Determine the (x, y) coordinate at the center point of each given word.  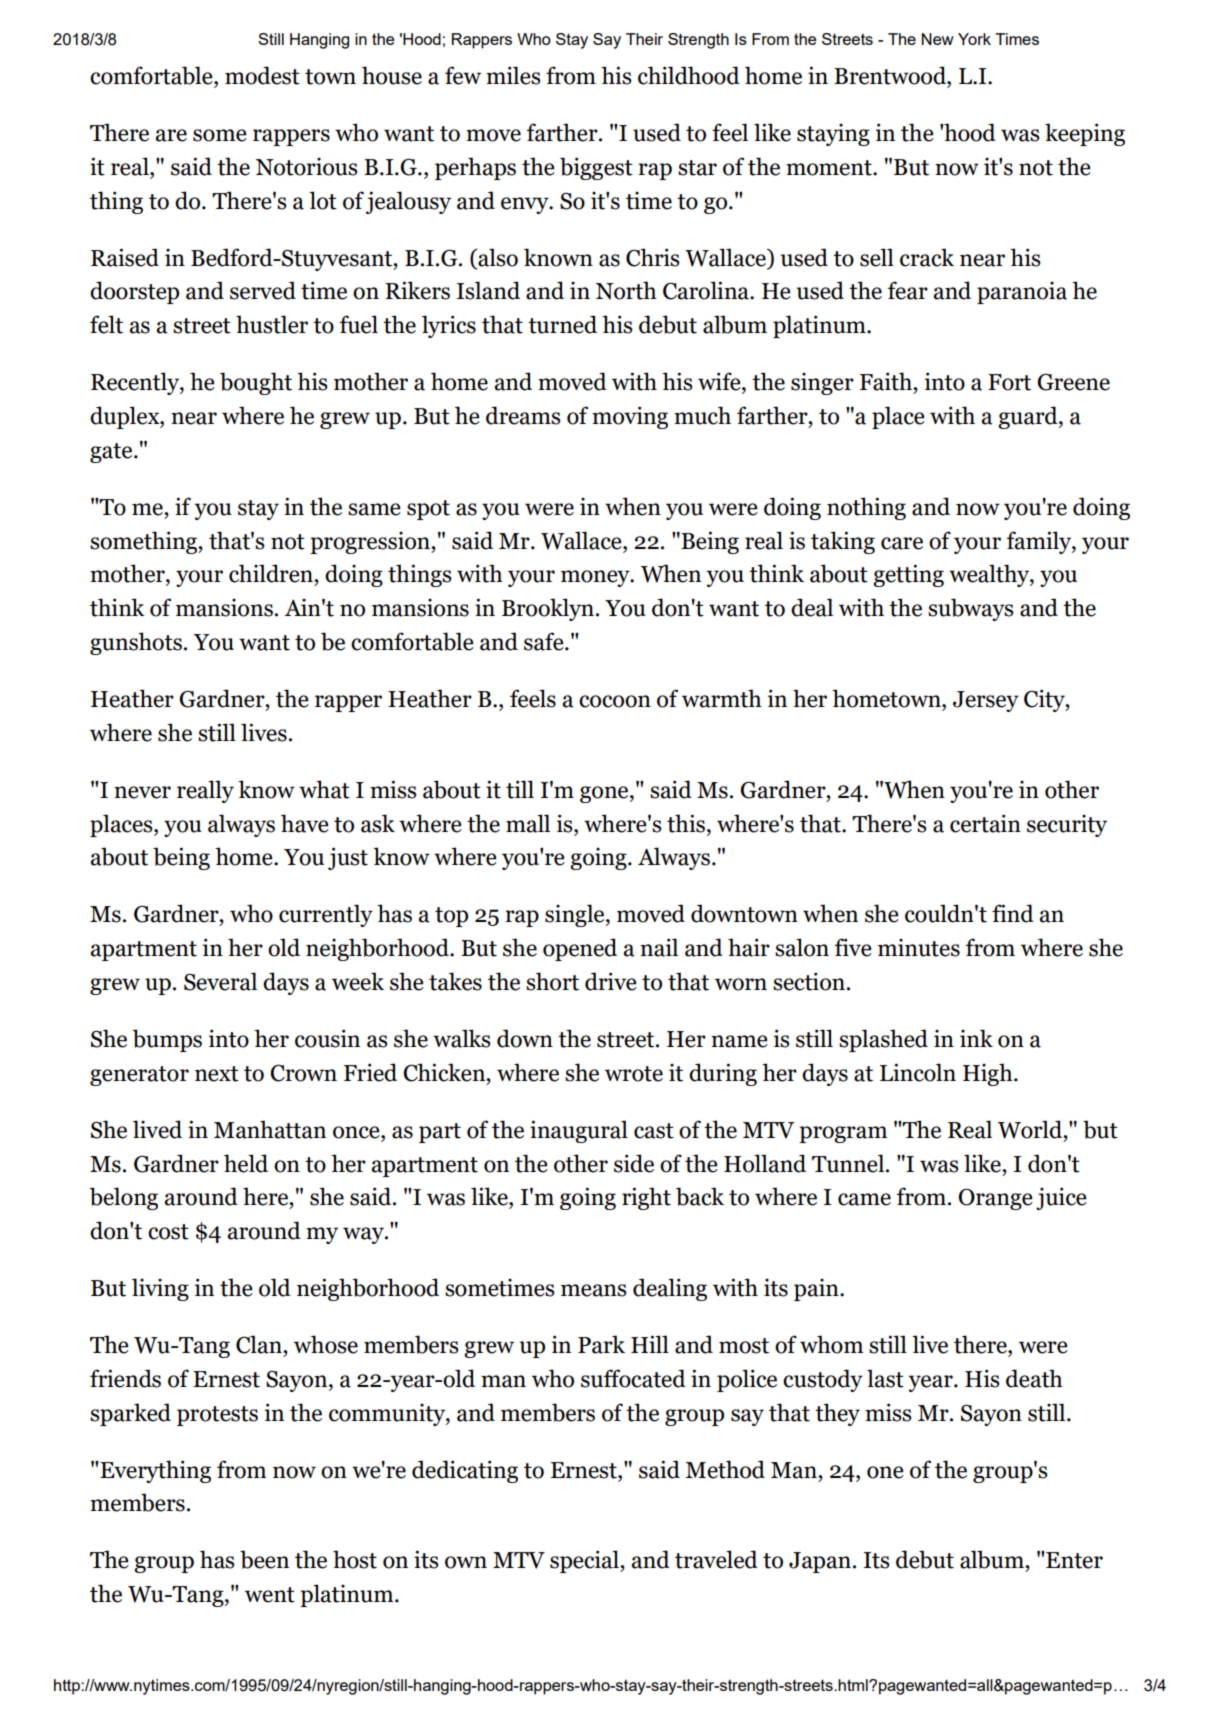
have (305, 823)
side (634, 1163)
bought (256, 383)
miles (513, 75)
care (902, 543)
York (974, 39)
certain (985, 823)
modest (262, 75)
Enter (1073, 1560)
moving (630, 417)
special (585, 1561)
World (1031, 1129)
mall (528, 823)
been (264, 1559)
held (246, 1163)
